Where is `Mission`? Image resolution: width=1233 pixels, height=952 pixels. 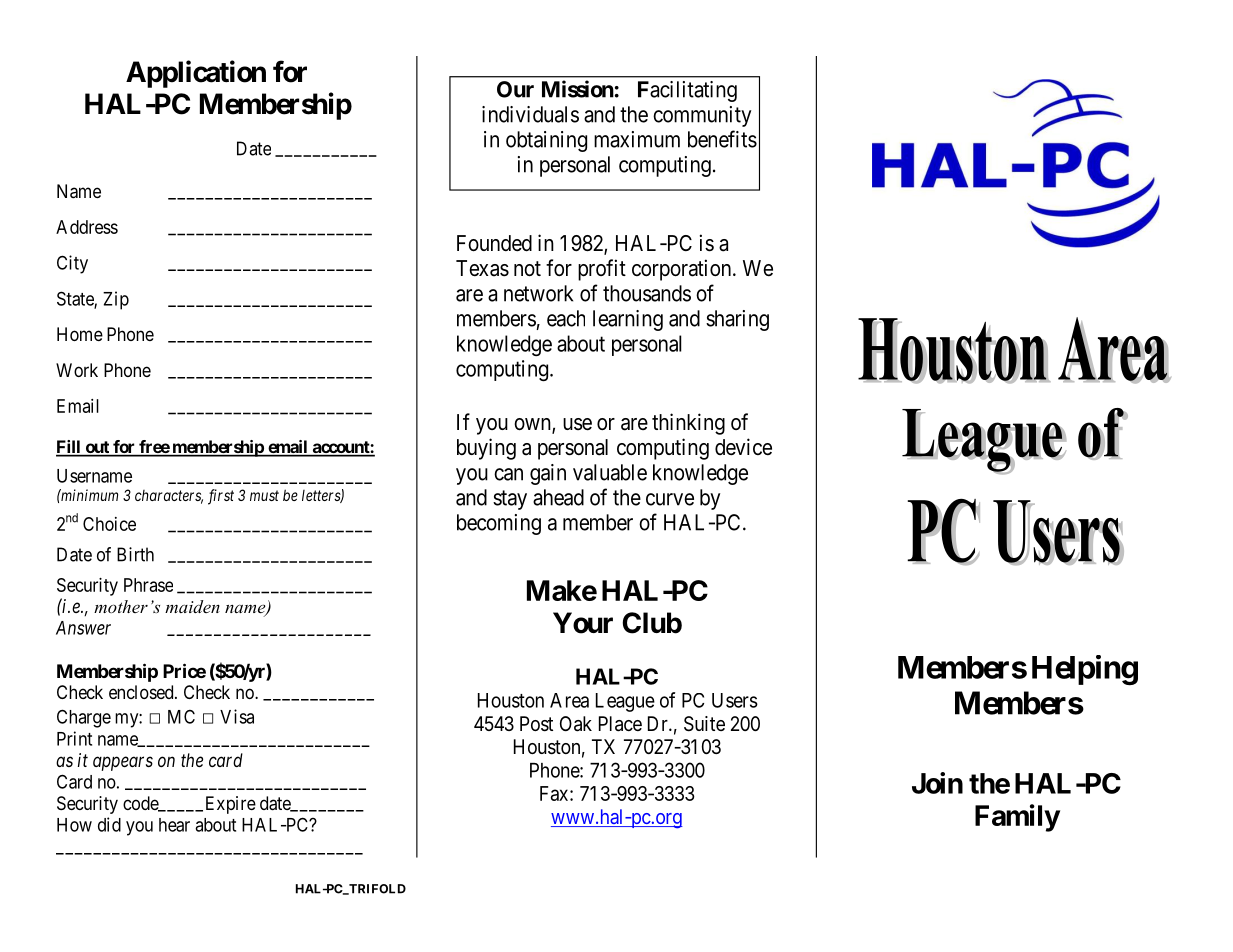 Mission is located at coordinates (578, 89).
